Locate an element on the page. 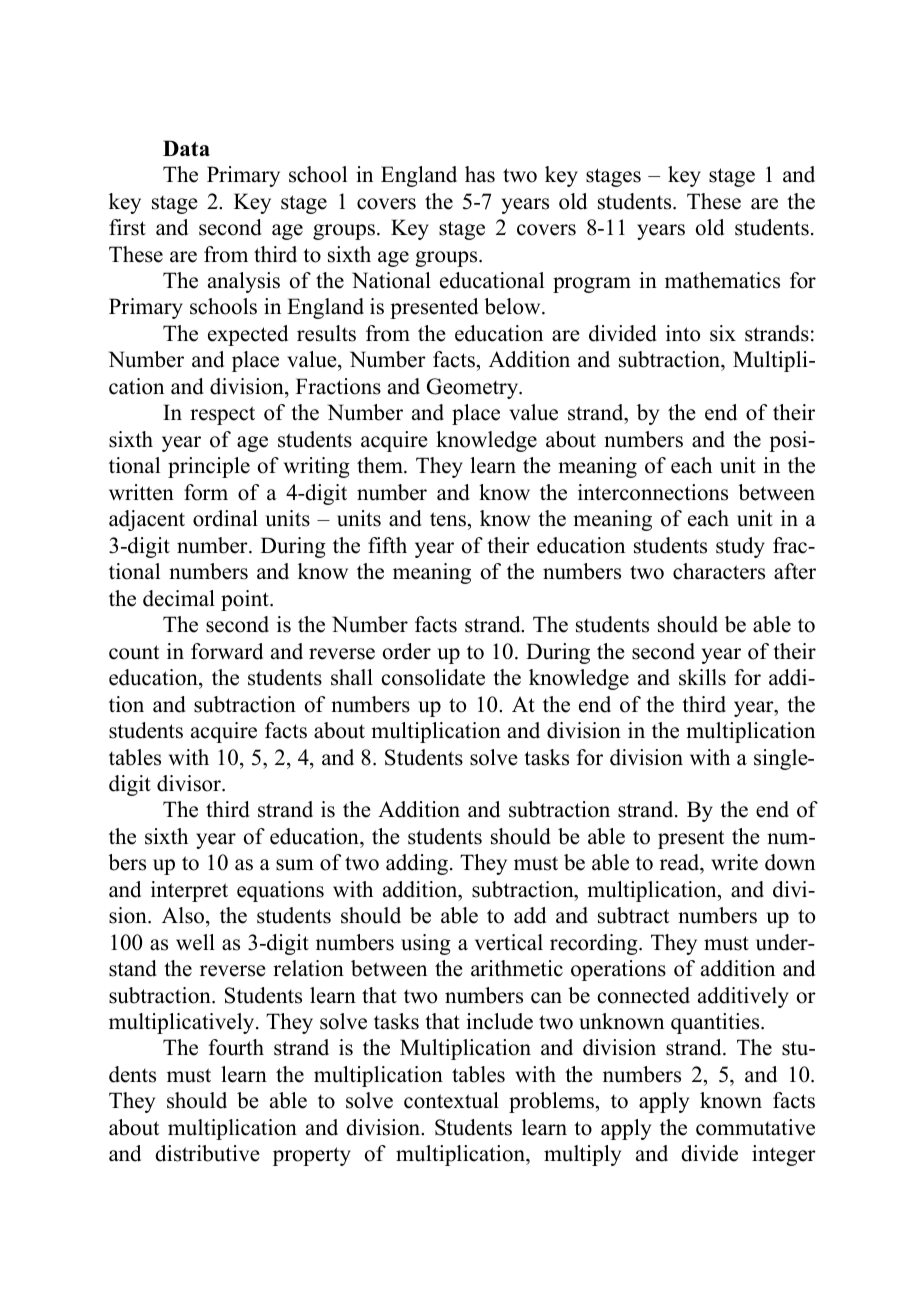 The width and height of the page is (924, 1304). Geometry is located at coordinates (474, 388).
